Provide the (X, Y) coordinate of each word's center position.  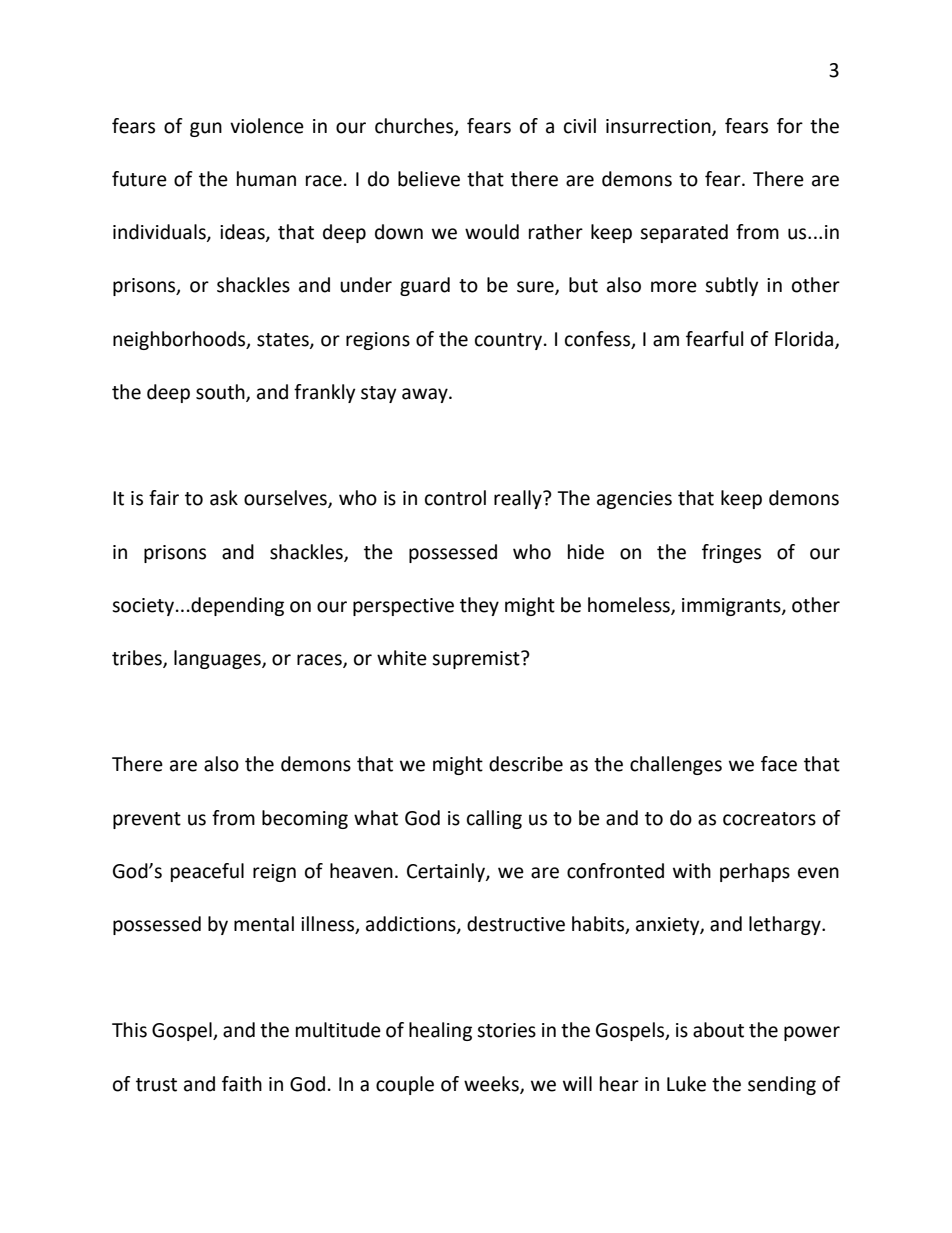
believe (429, 179)
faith (242, 1084)
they (479, 606)
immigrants (732, 607)
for (790, 126)
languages (218, 659)
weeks (492, 1084)
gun (206, 129)
